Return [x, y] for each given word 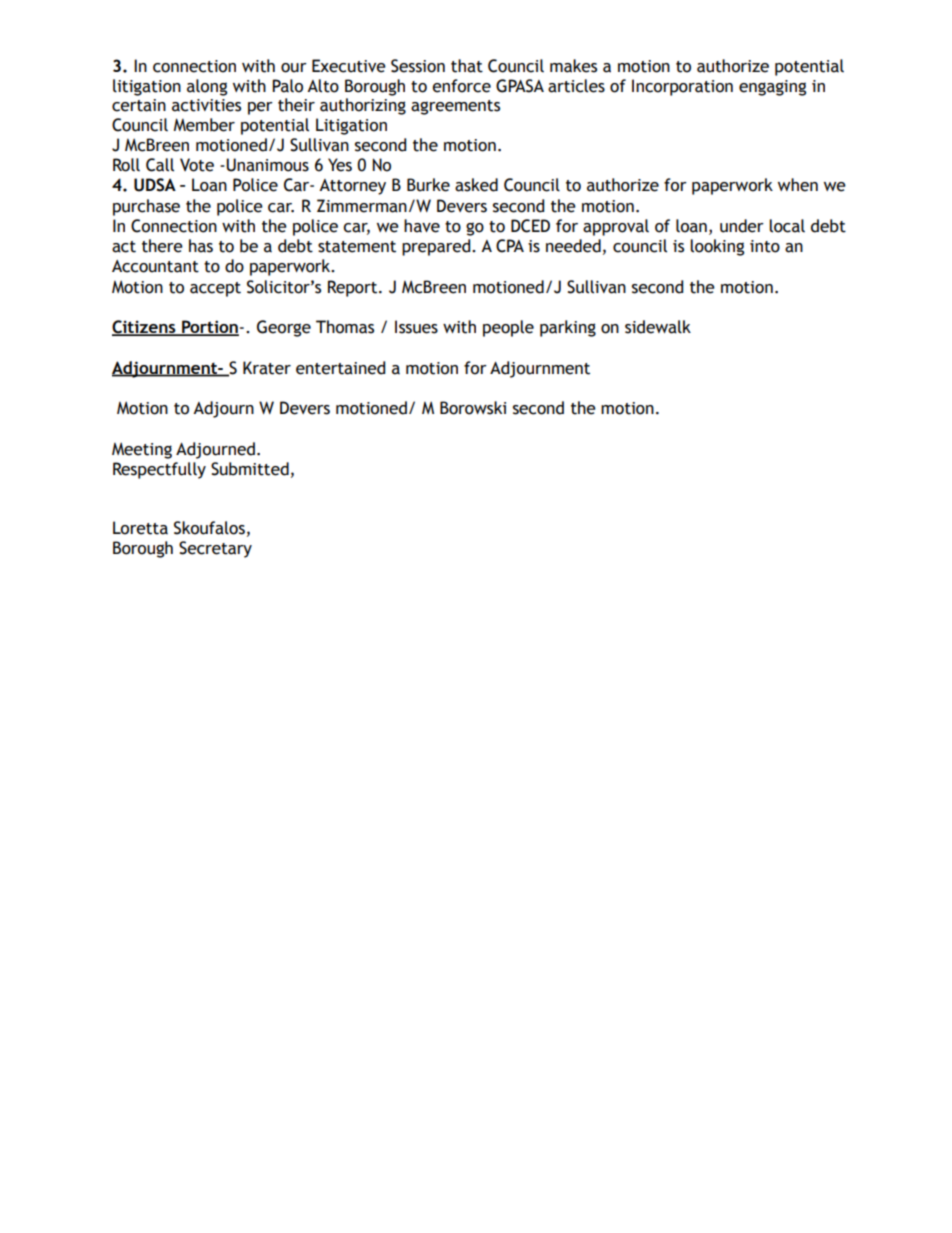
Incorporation [682, 87]
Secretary [215, 549]
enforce [461, 86]
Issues [416, 327]
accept [215, 289]
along [207, 87]
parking [568, 328]
